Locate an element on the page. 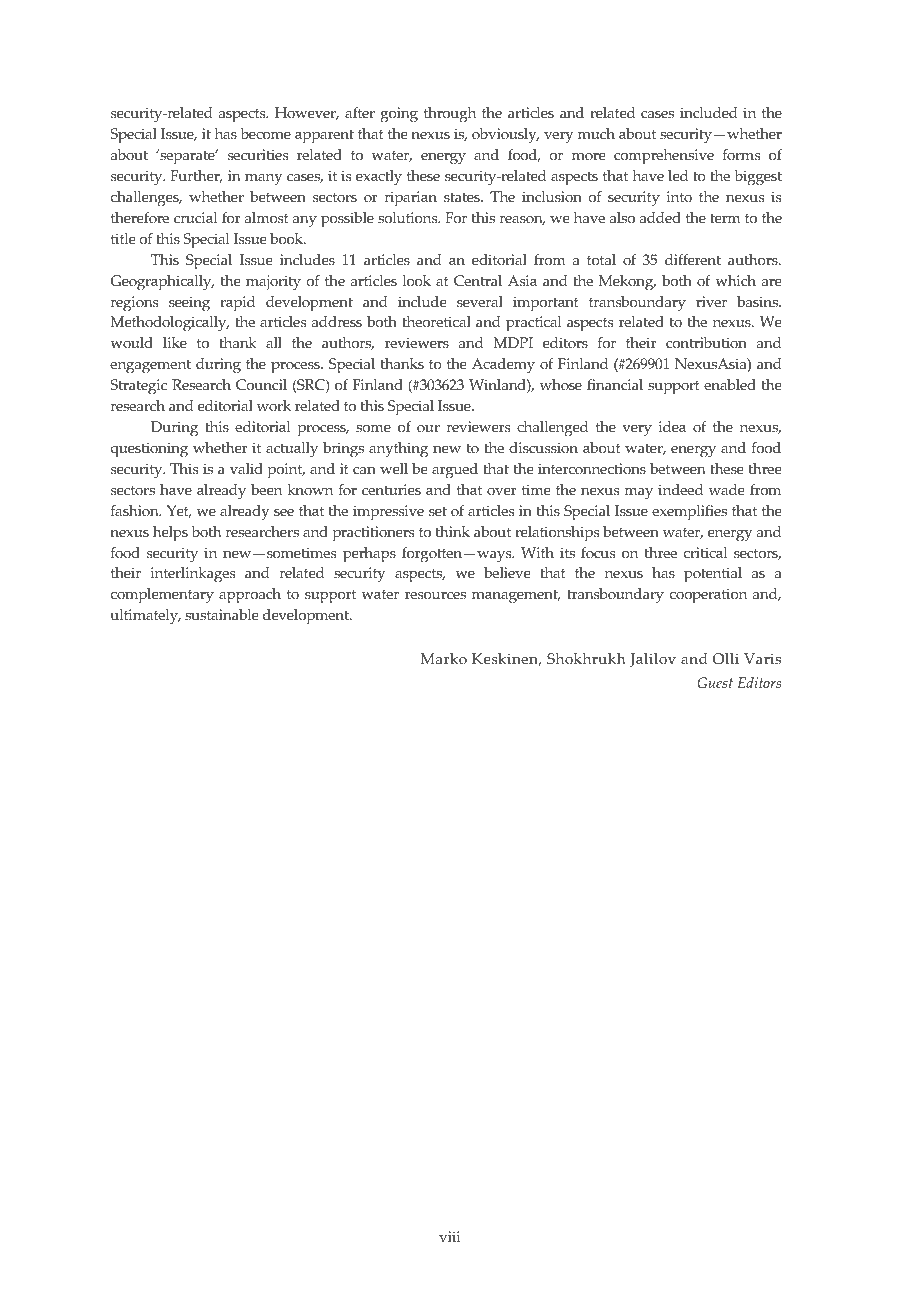 This page has height=1316, width=916. idea is located at coordinates (672, 427).
